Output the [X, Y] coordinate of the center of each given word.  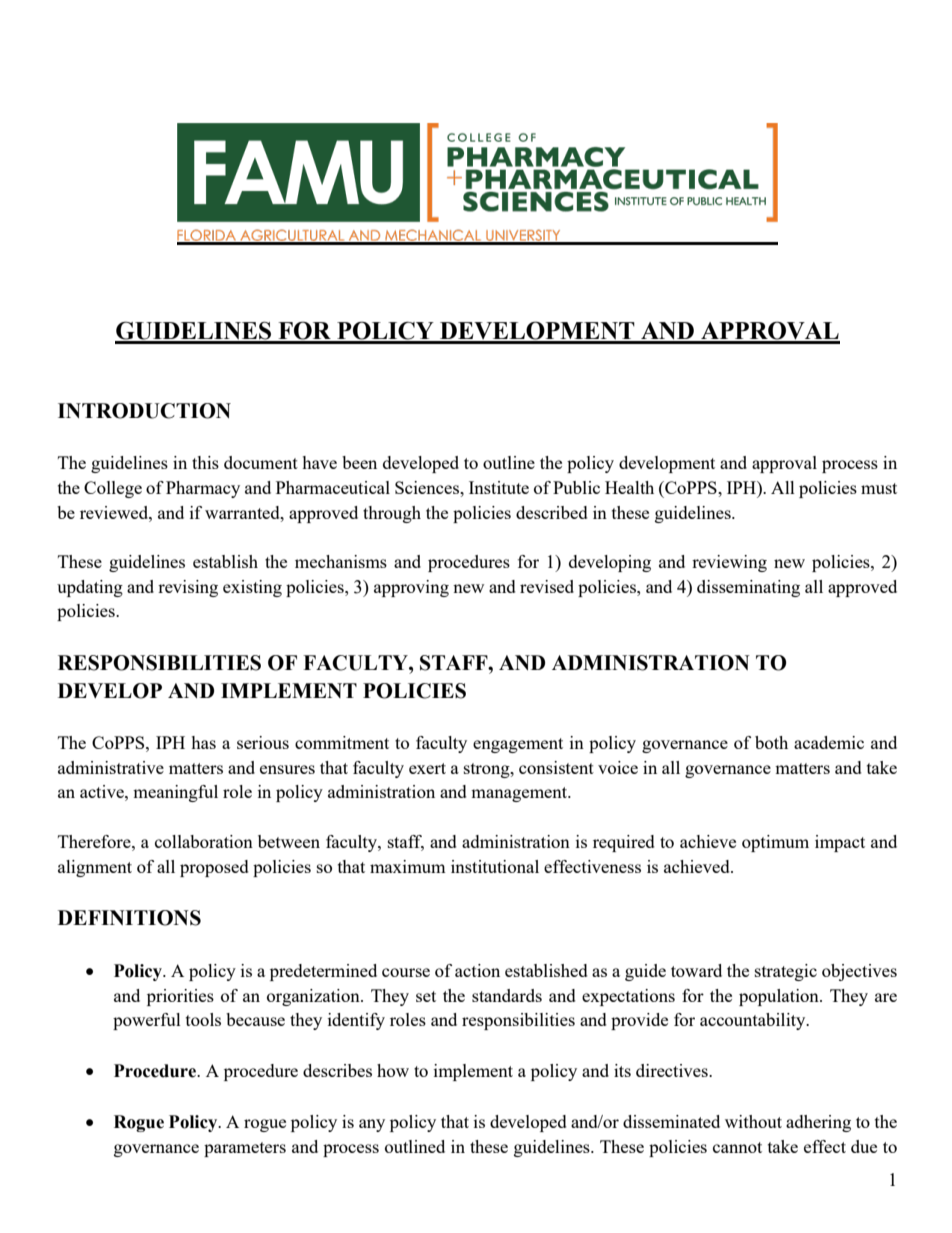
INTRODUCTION [144, 411]
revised [547, 586]
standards [507, 995]
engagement [518, 745]
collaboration [204, 841]
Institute [499, 487]
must [879, 488]
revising [188, 588]
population [780, 997]
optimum [775, 843]
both [771, 742]
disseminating [748, 588]
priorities [180, 997]
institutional [495, 866]
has [203, 742]
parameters [245, 1149]
